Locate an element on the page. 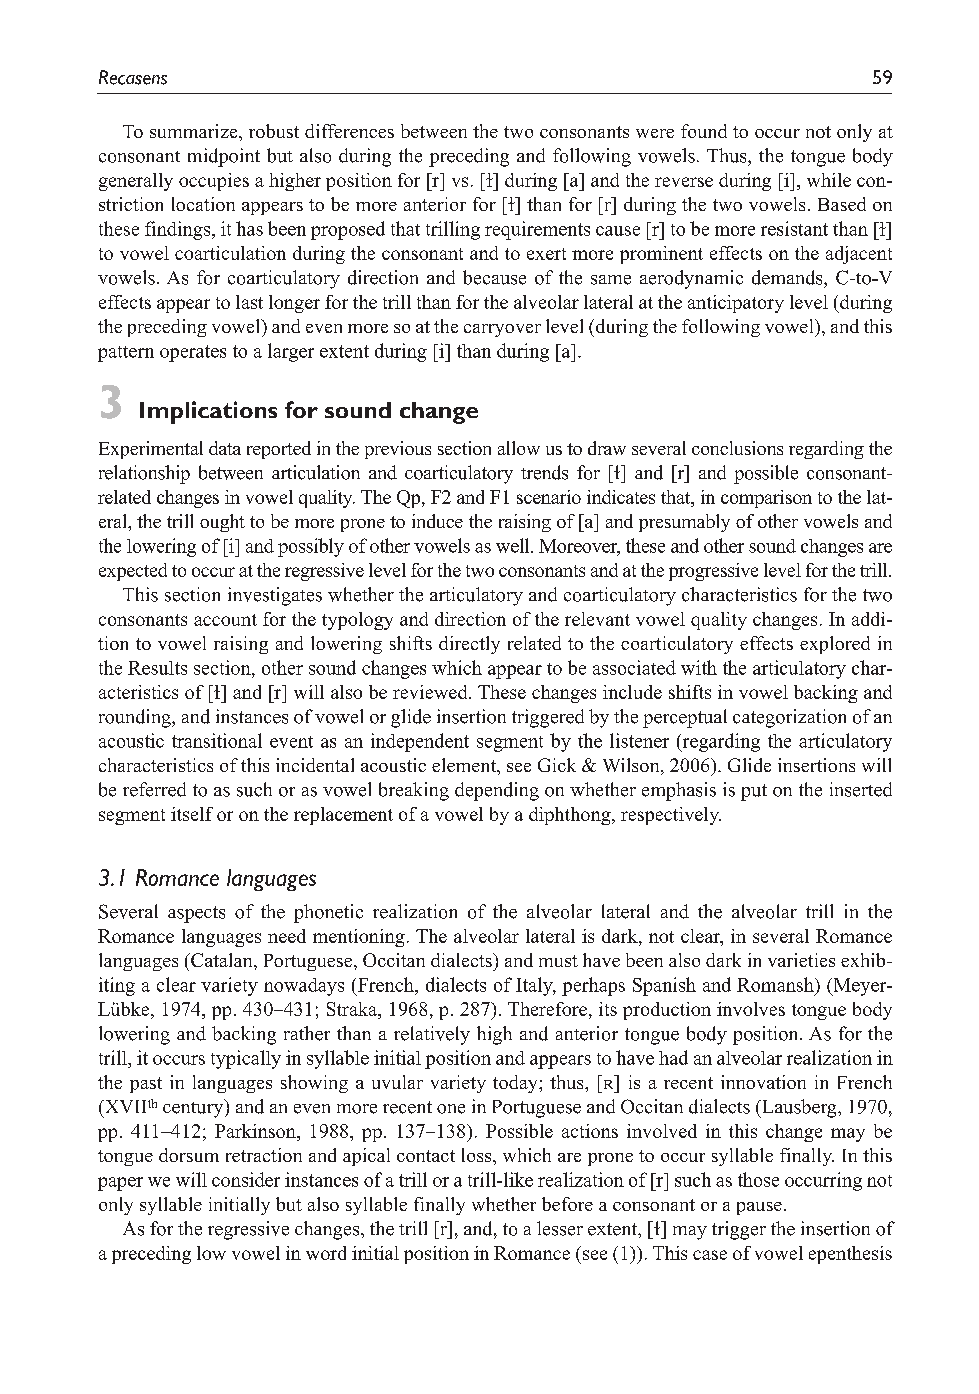 The image size is (979, 1394). requirements is located at coordinates (537, 230).
